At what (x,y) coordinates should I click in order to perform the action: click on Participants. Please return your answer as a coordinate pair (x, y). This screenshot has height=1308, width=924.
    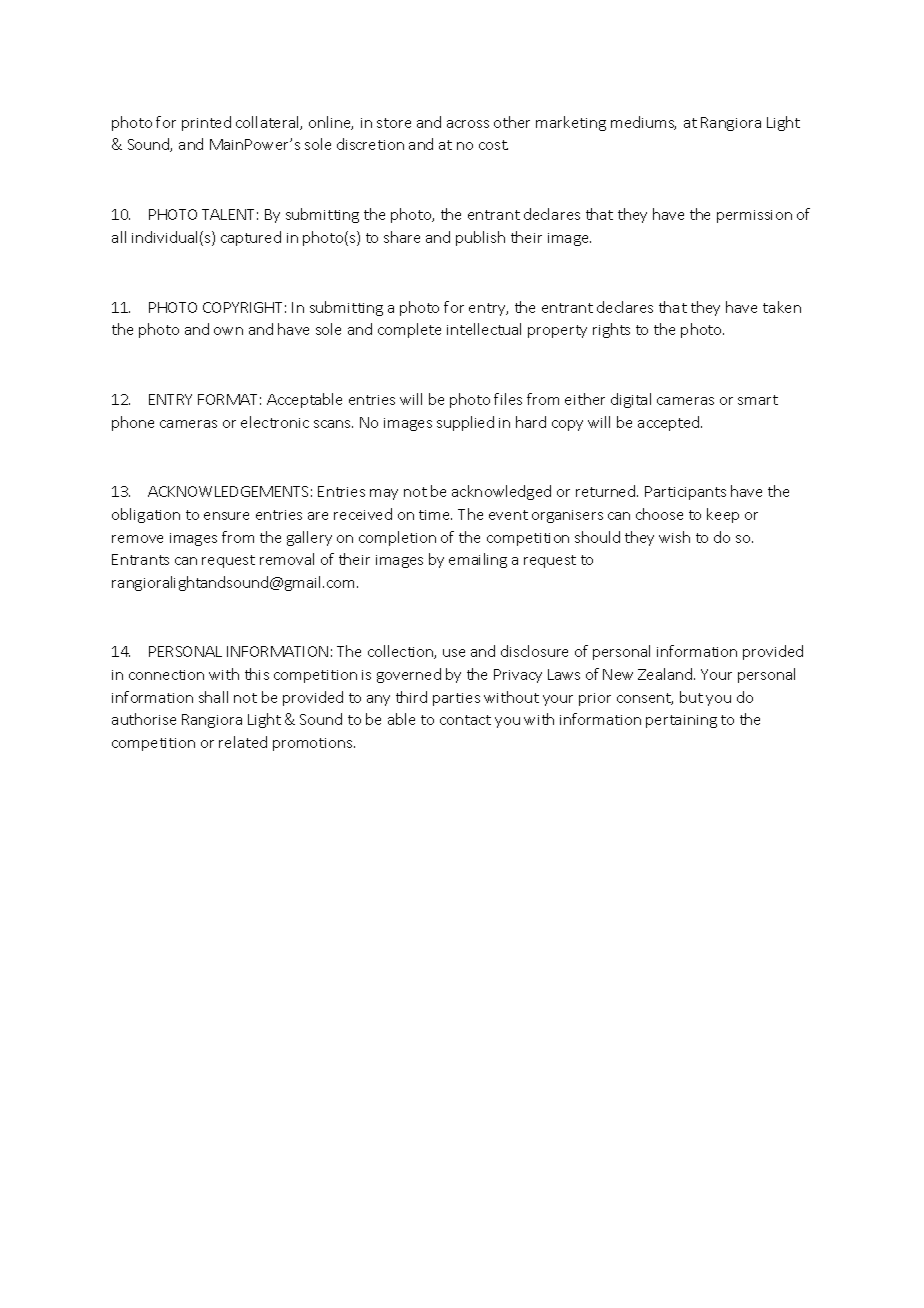
    Looking at the image, I should click on (685, 493).
